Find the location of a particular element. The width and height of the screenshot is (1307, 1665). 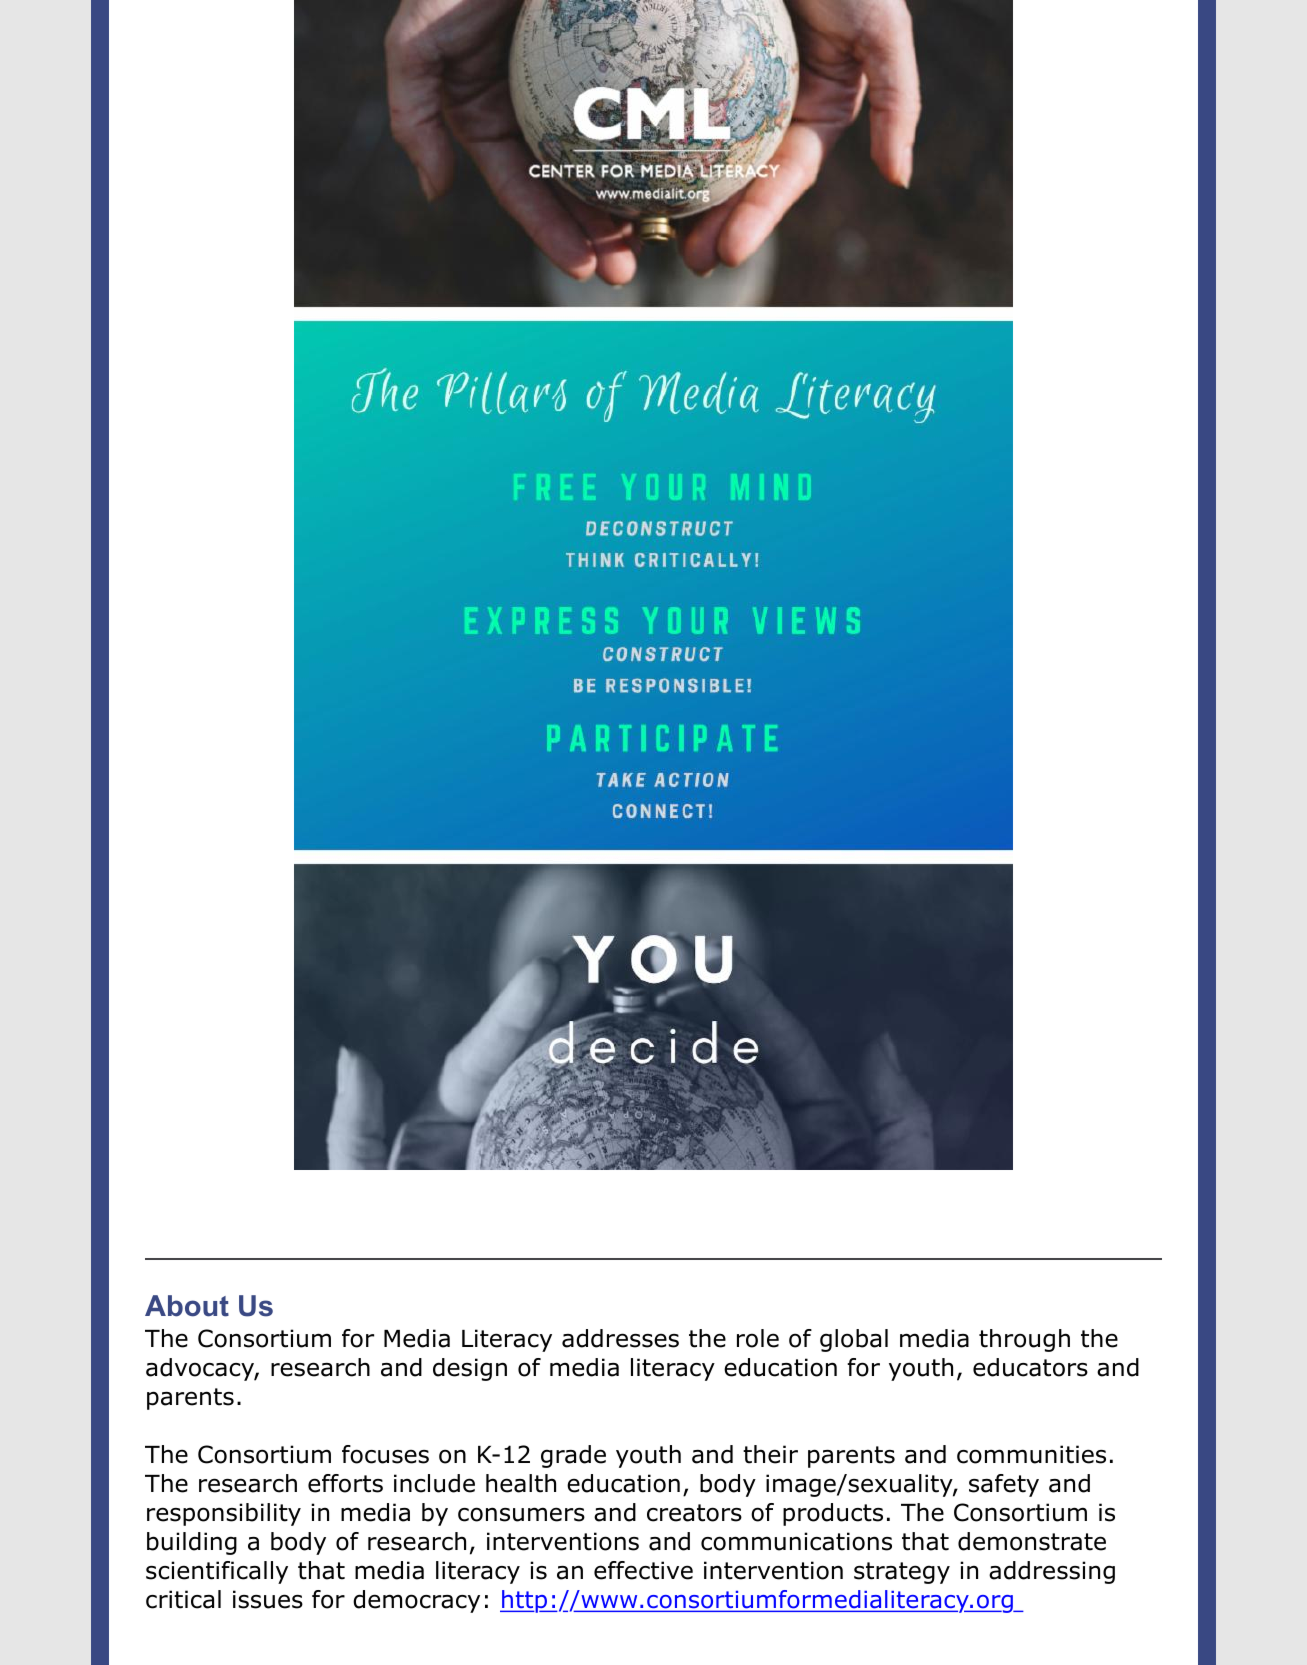

issues is located at coordinates (268, 1599).
